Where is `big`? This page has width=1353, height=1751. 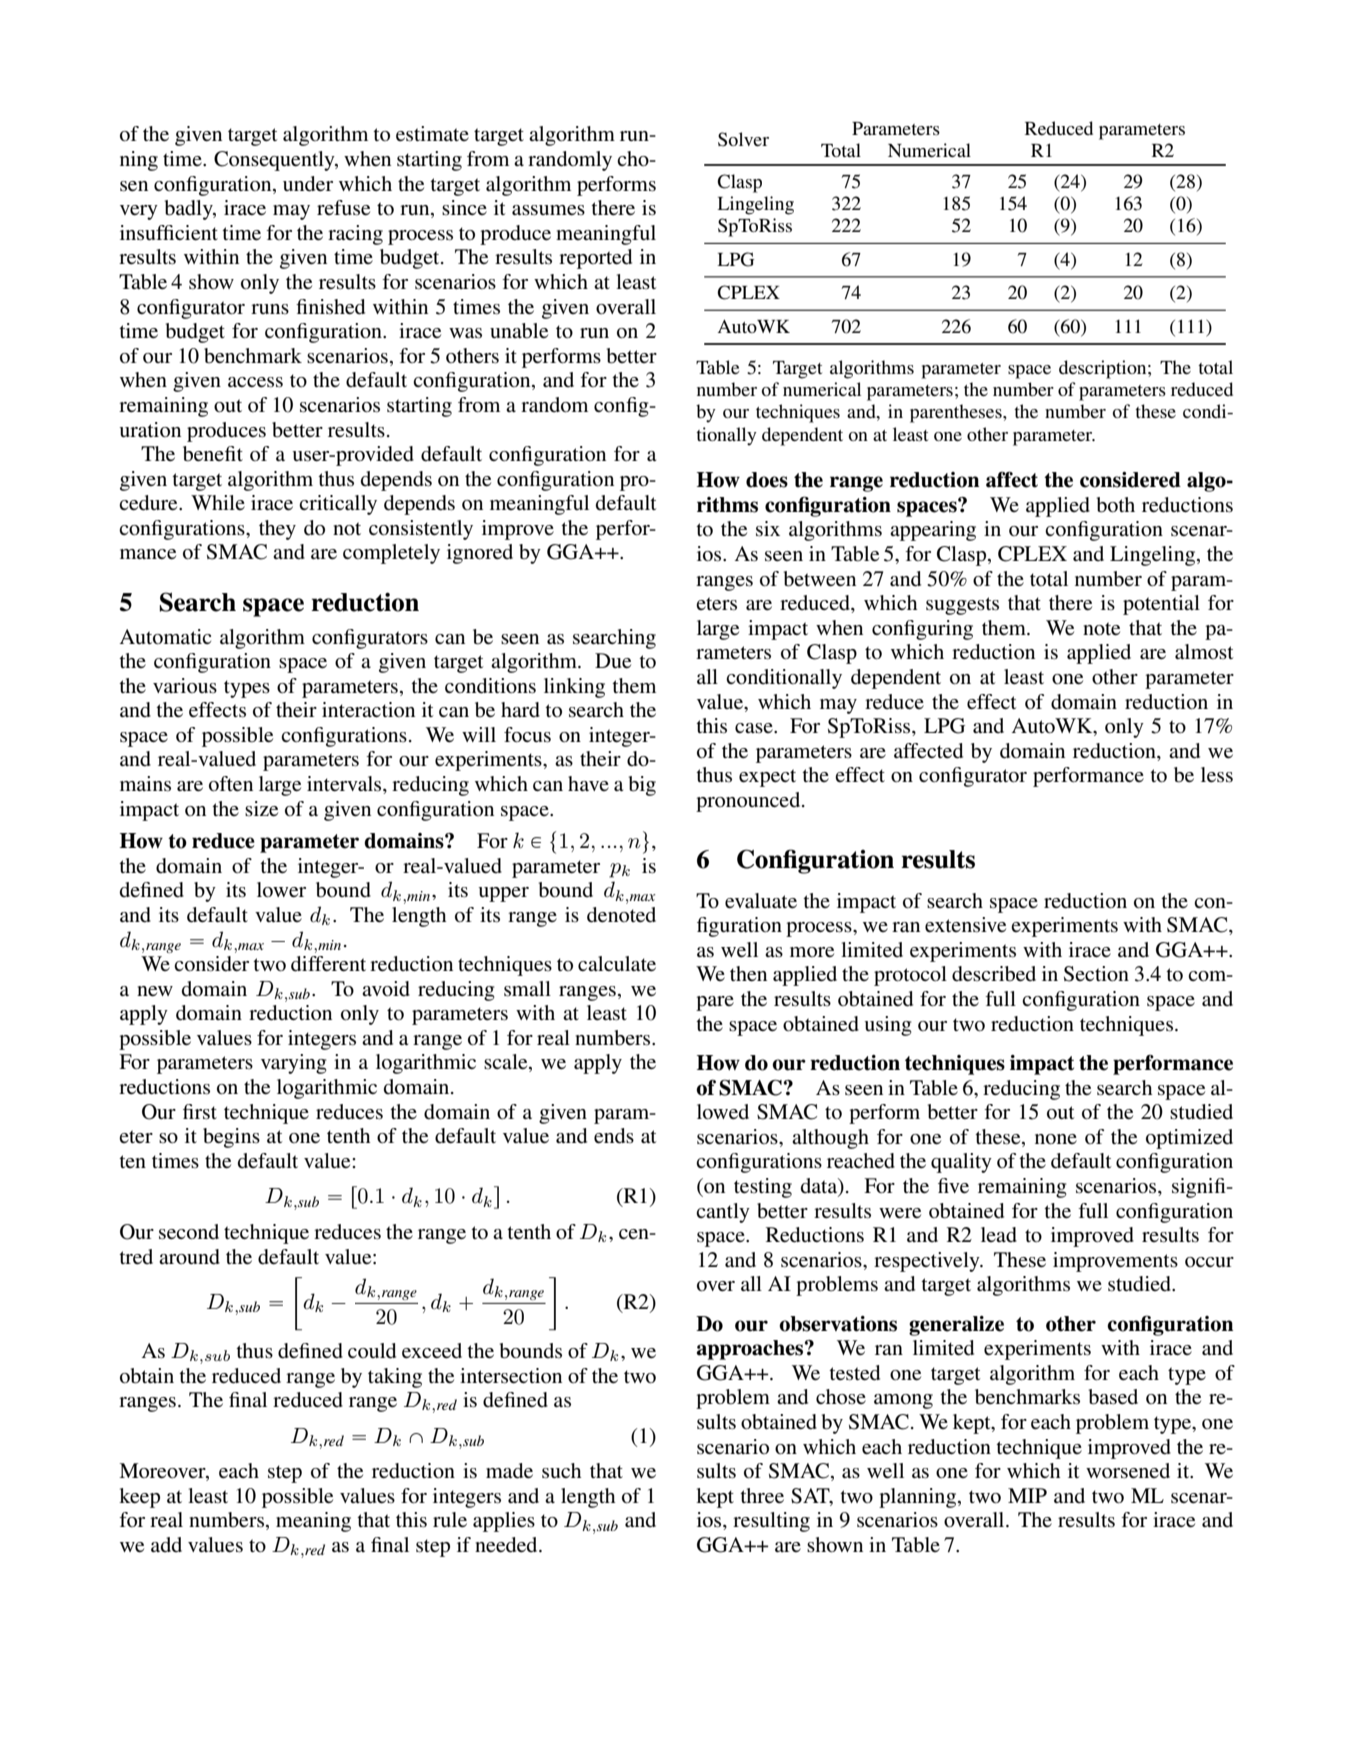 big is located at coordinates (642, 786).
